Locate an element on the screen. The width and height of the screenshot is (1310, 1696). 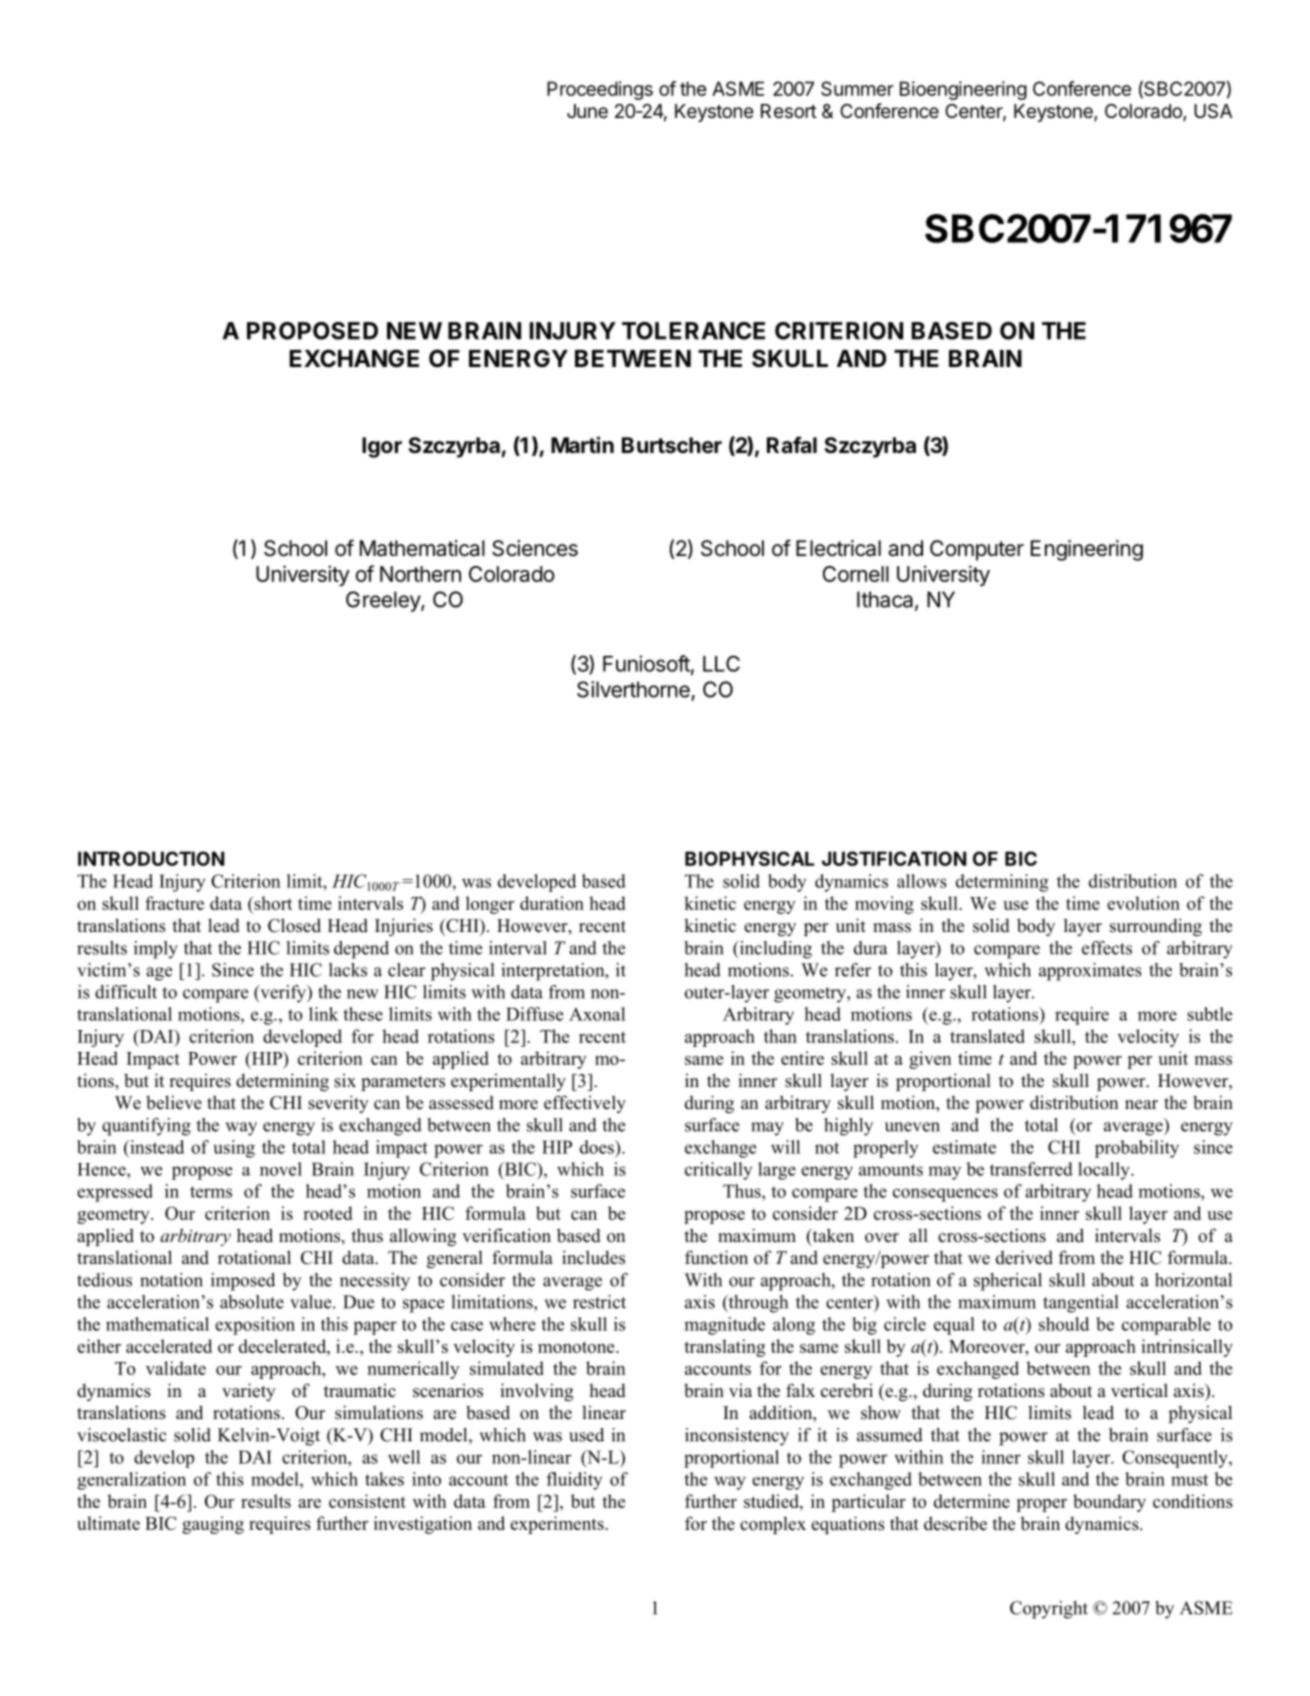
critically is located at coordinates (718, 1171).
